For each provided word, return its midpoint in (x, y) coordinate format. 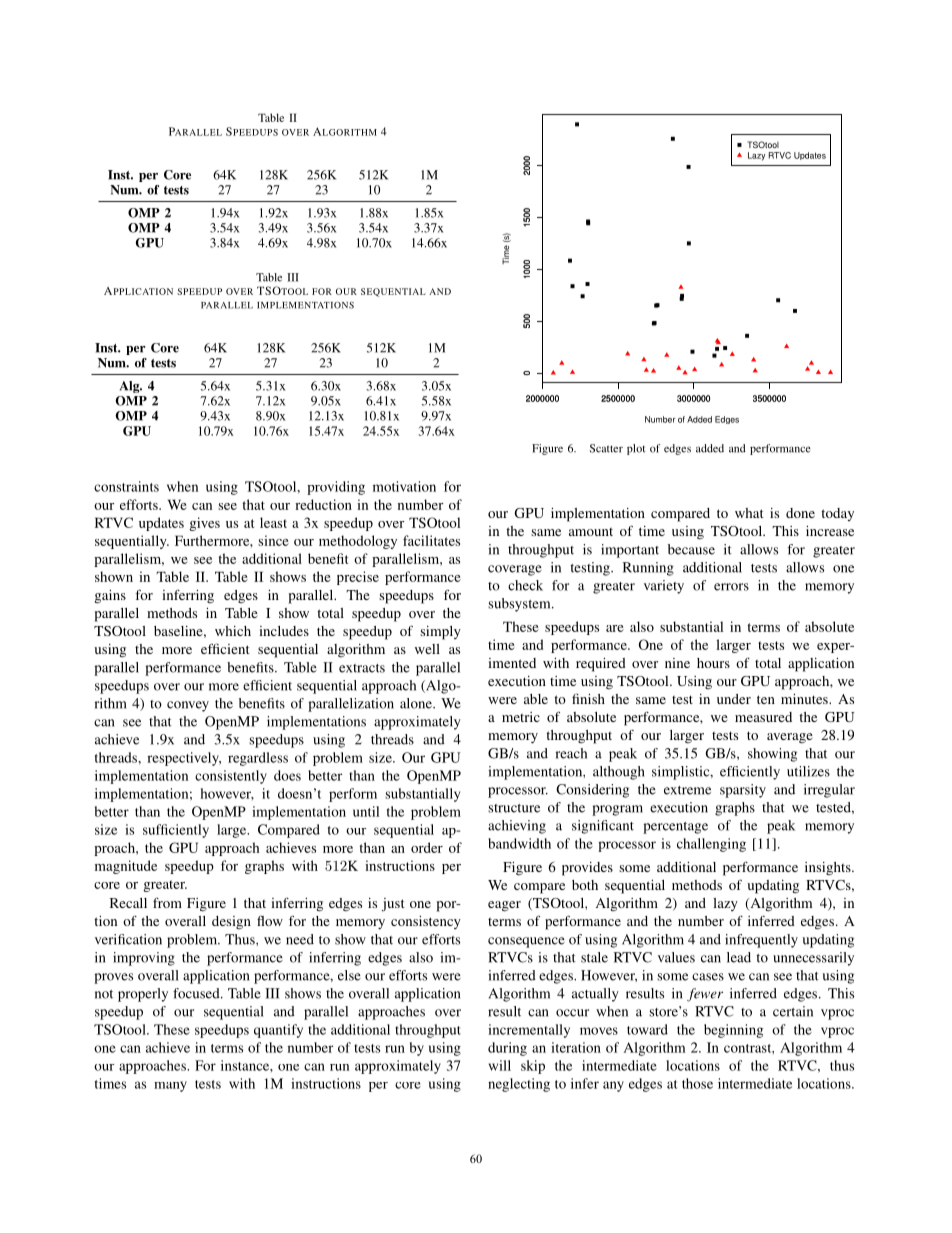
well (427, 649)
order (427, 847)
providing (336, 488)
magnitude (126, 867)
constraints (126, 486)
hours (713, 663)
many (170, 1086)
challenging (711, 845)
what (749, 513)
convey (188, 706)
